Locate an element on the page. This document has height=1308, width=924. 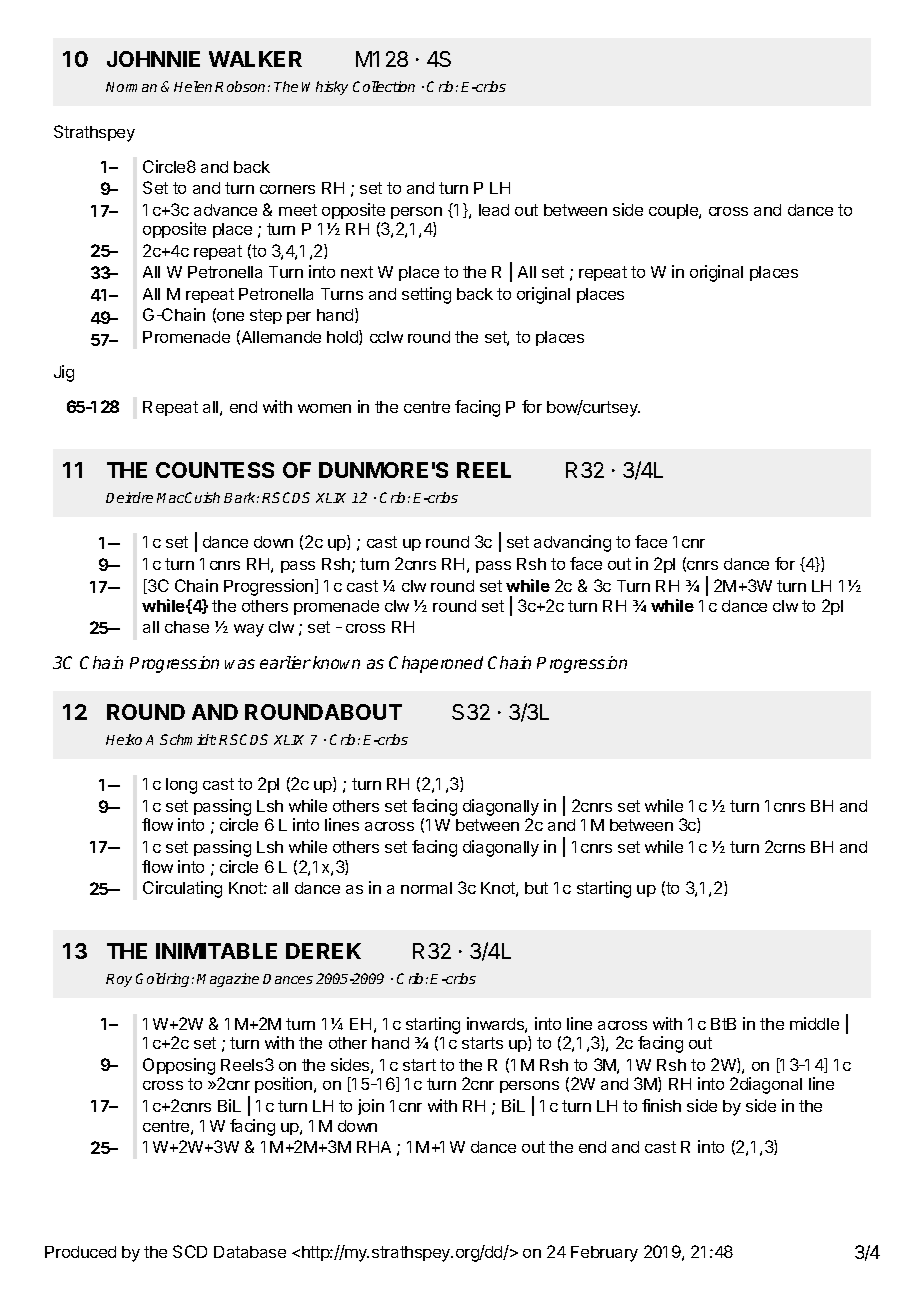
normal is located at coordinates (426, 888).
